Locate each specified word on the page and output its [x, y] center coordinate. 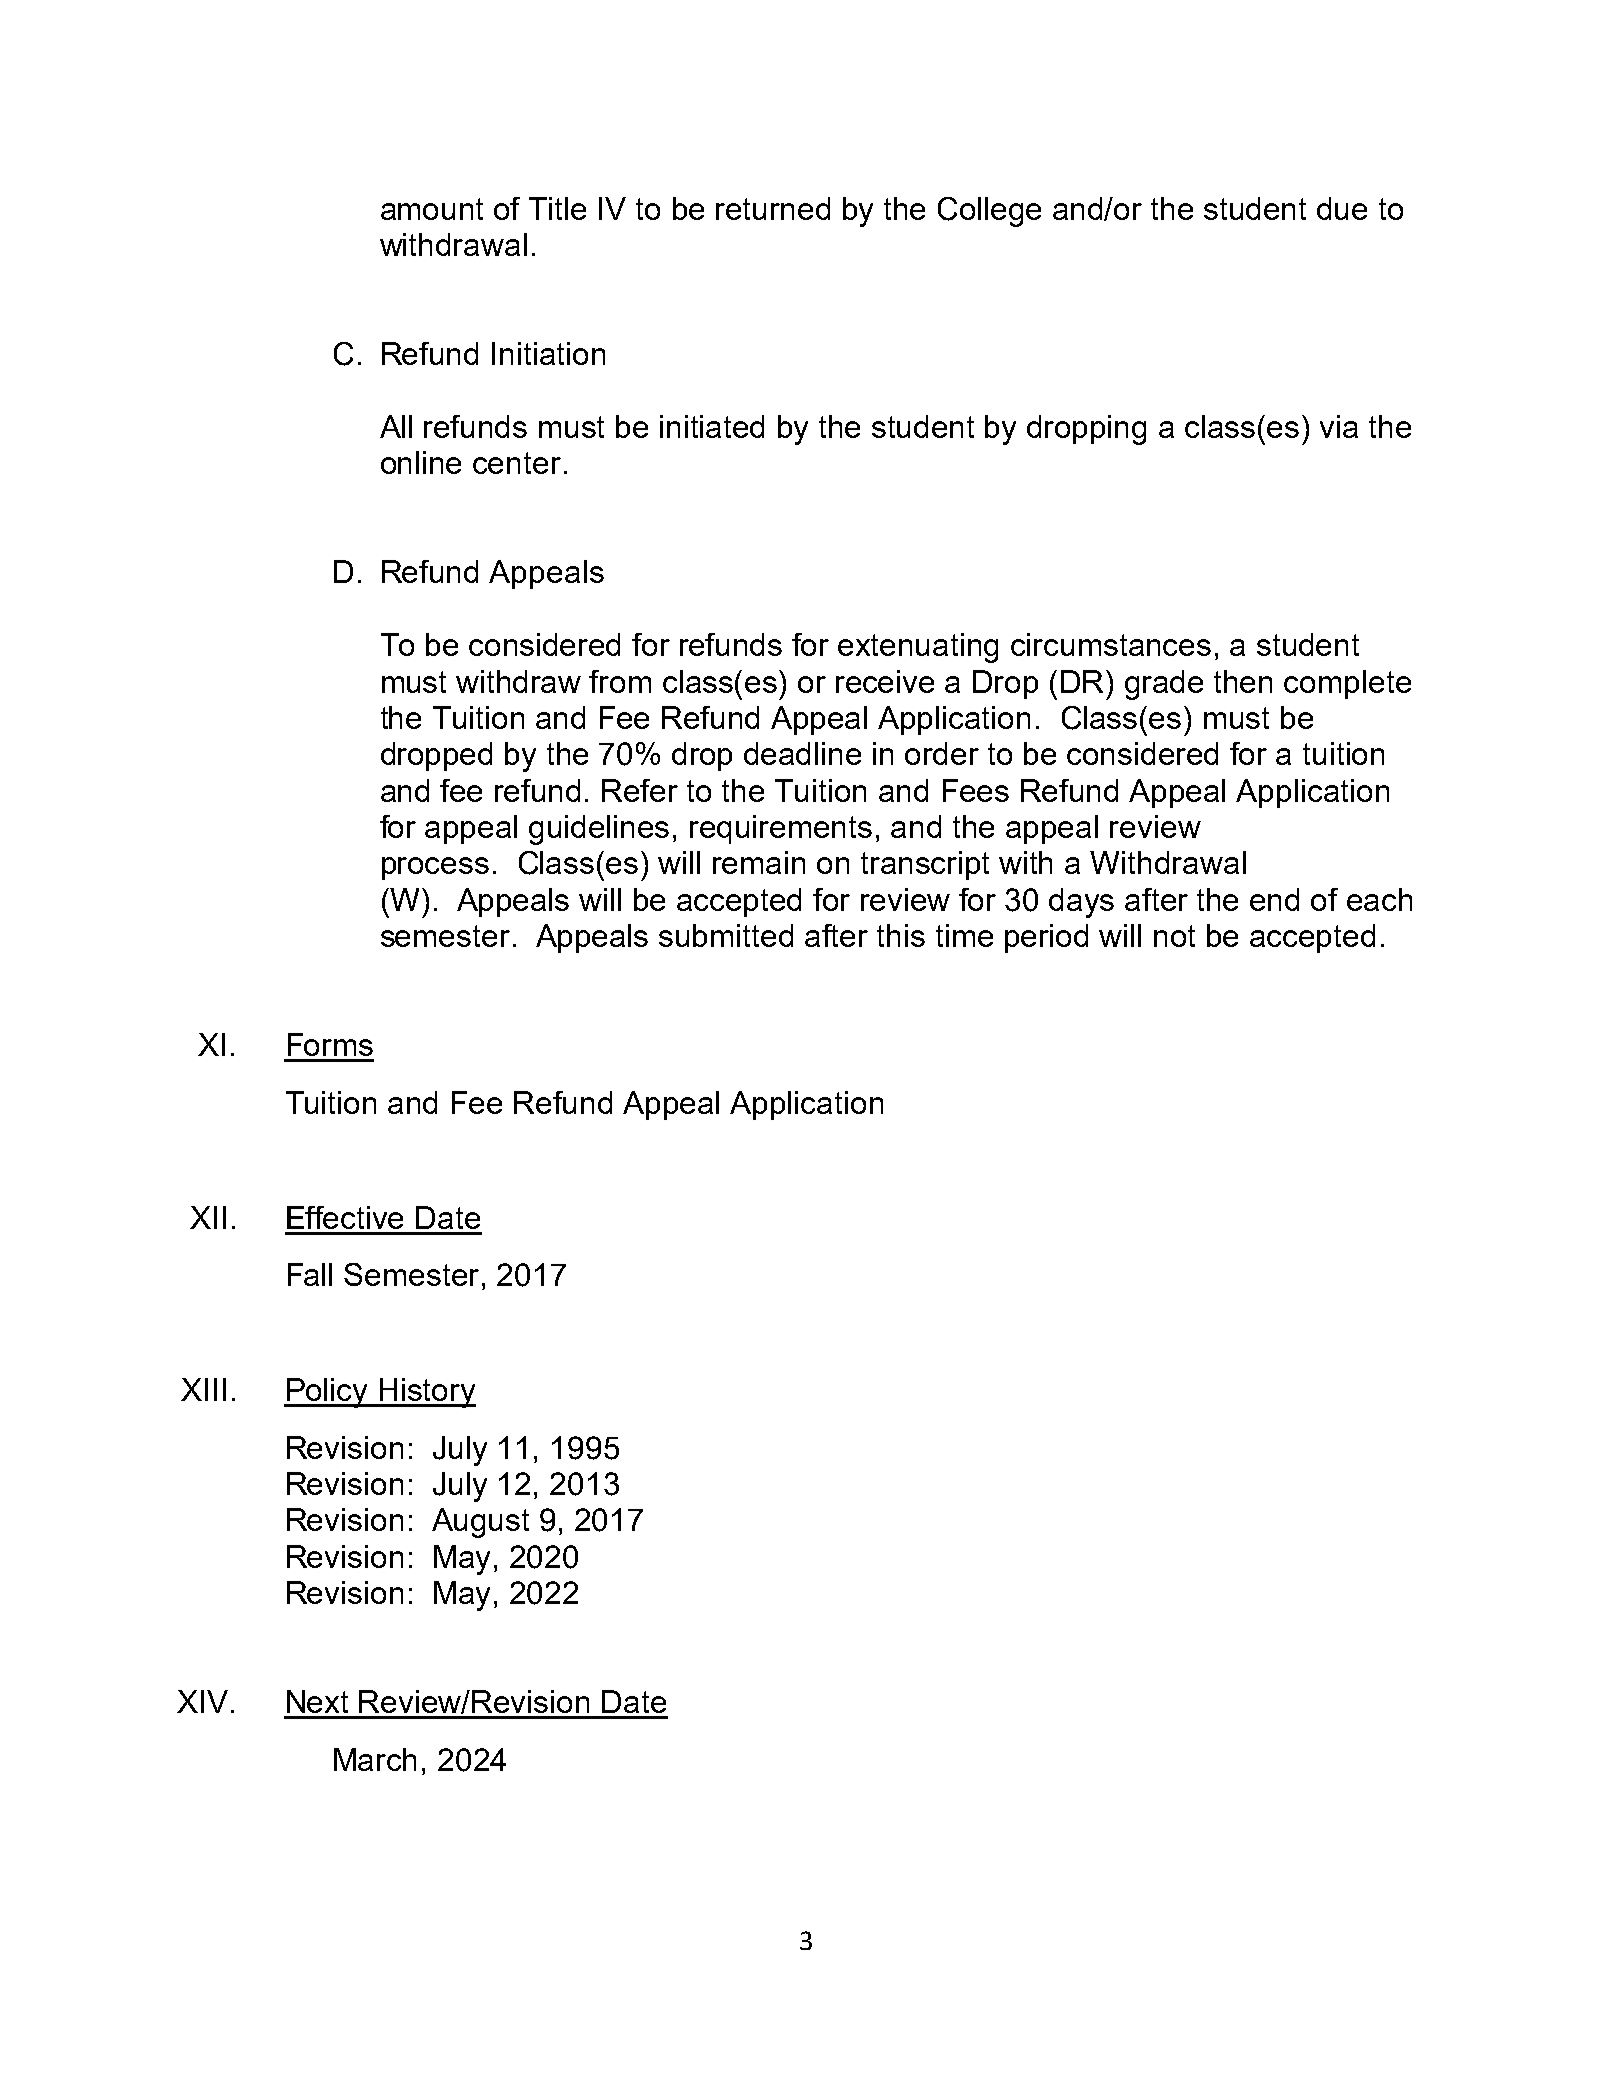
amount [432, 209]
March [375, 1759]
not [1174, 936]
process [435, 868]
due [1342, 208]
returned [773, 208]
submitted [726, 935]
